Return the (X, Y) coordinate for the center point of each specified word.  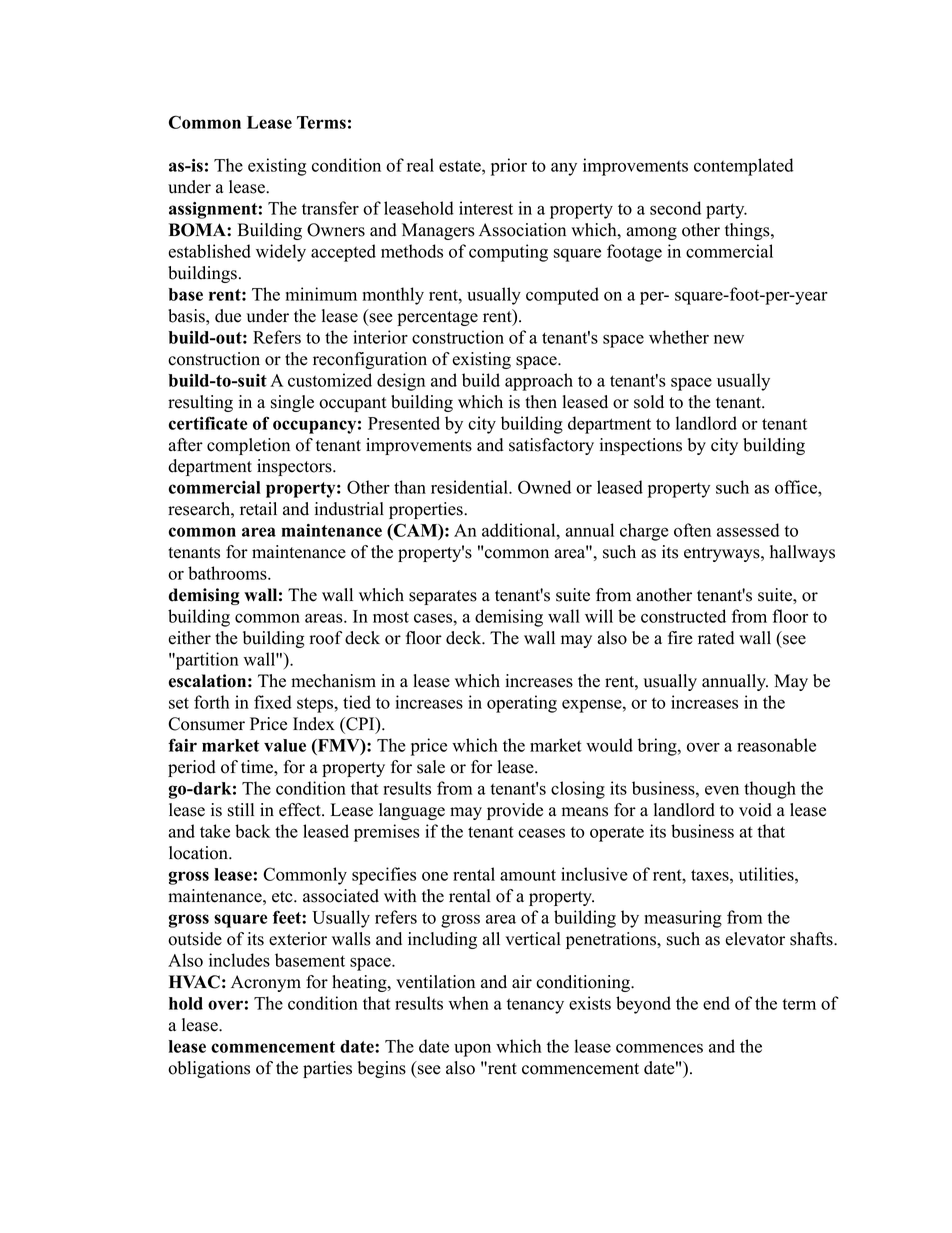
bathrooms (228, 573)
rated (716, 638)
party (726, 211)
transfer (330, 208)
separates (443, 597)
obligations (209, 1069)
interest (486, 208)
